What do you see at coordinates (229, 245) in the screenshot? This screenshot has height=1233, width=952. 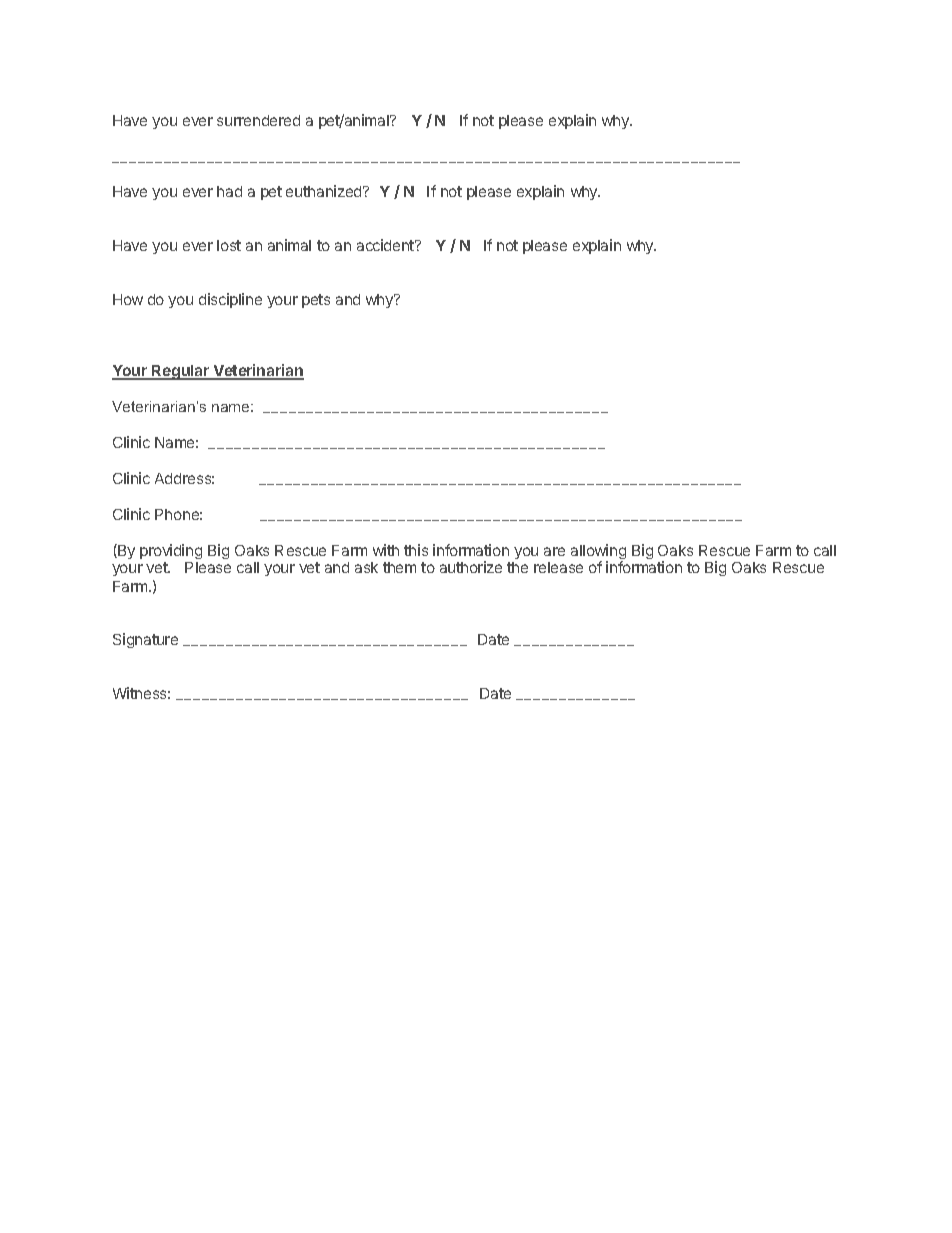 I see `lost` at bounding box center [229, 245].
